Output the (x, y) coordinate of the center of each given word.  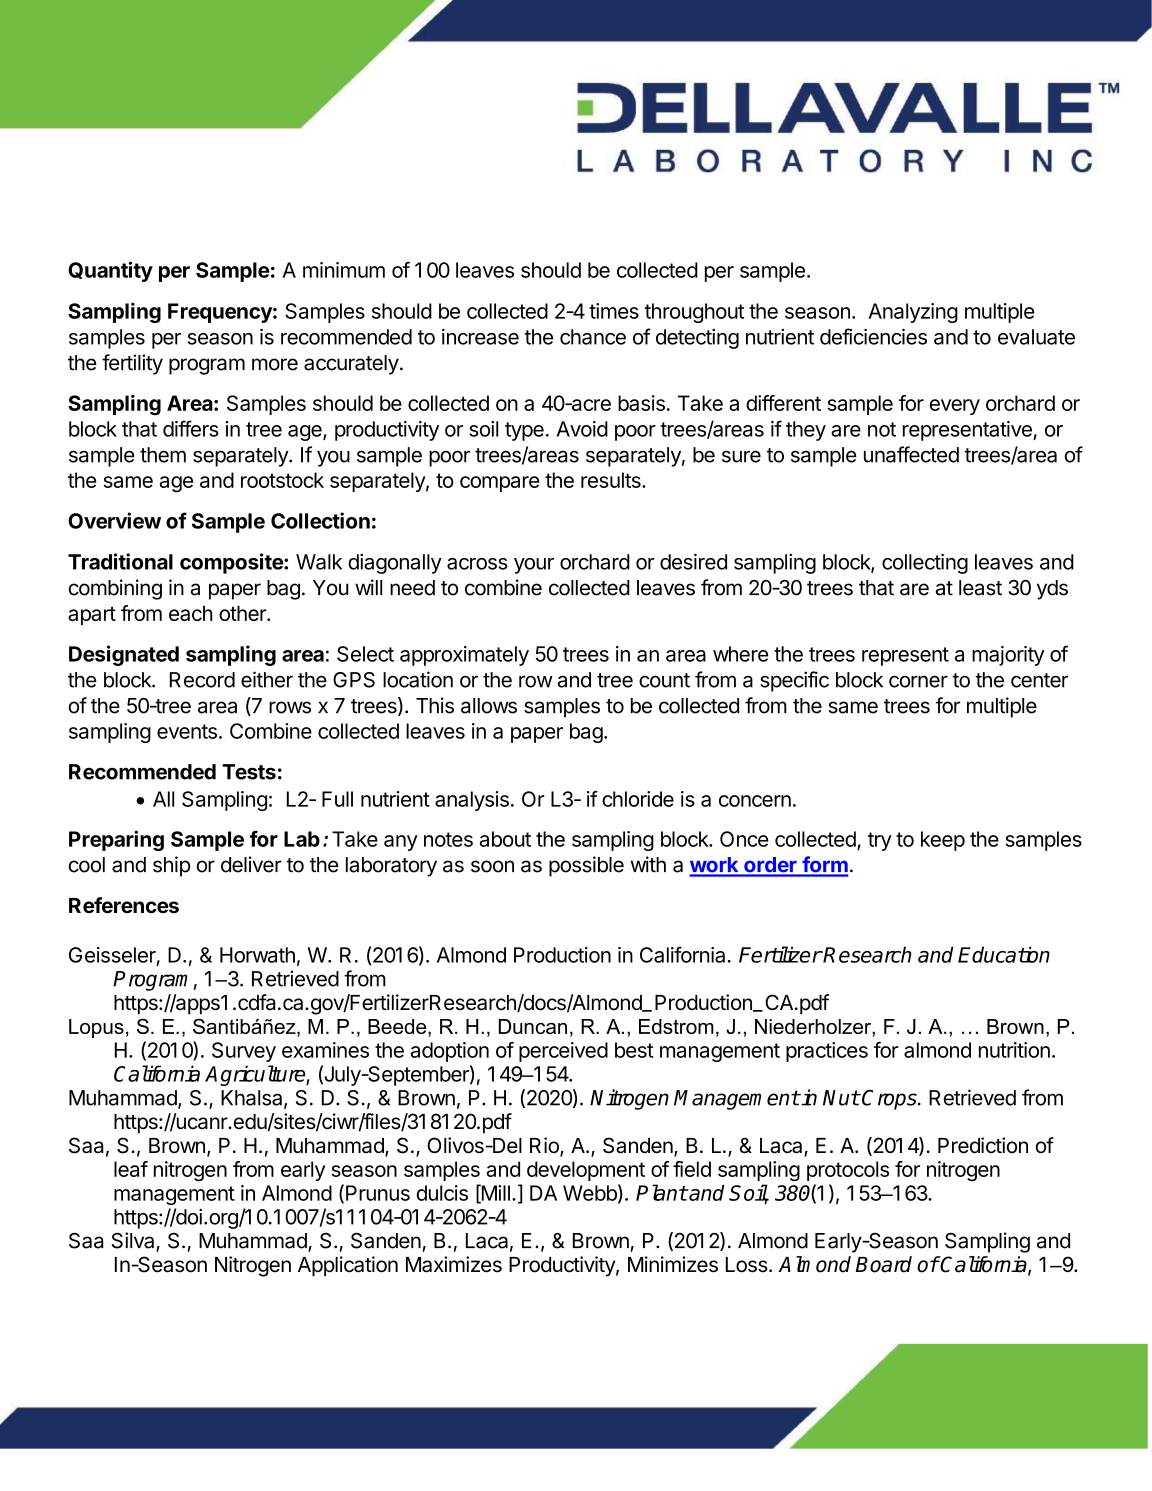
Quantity (110, 271)
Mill (494, 1193)
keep (943, 841)
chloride (638, 799)
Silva (134, 1241)
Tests (249, 772)
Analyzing (913, 313)
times (614, 311)
